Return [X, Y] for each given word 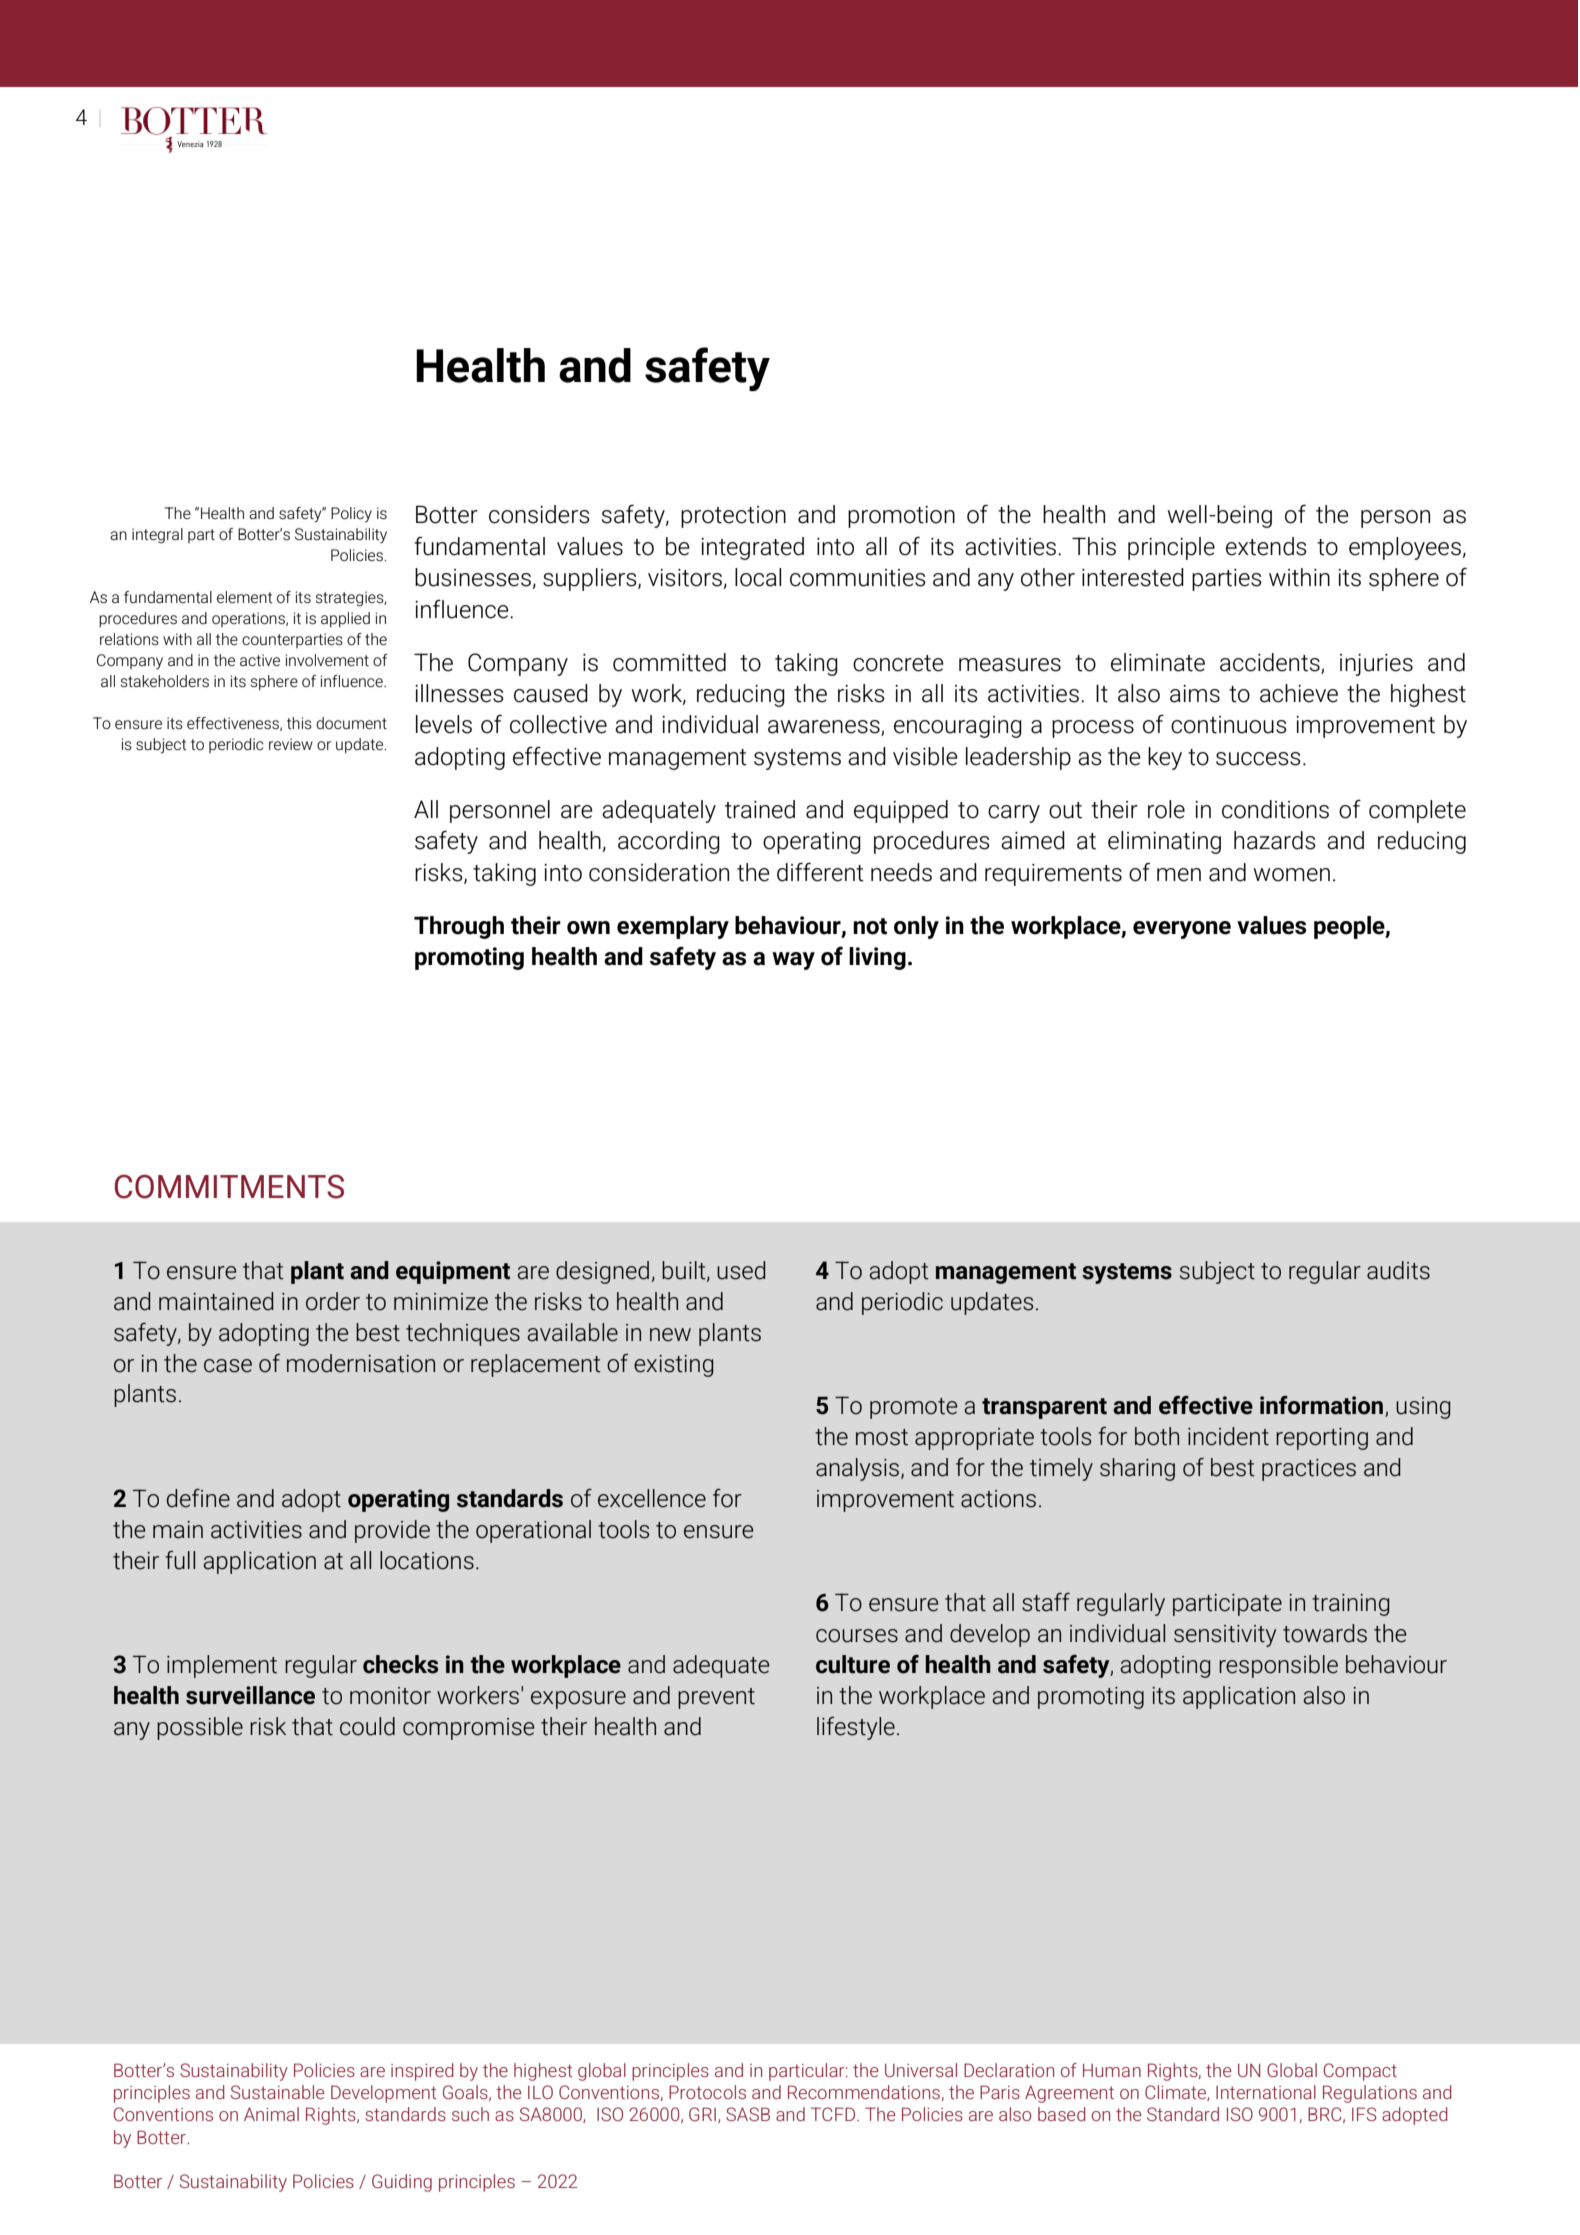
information [1323, 1406]
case [228, 1366]
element [245, 597]
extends [1266, 546]
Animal [271, 2114]
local [758, 577]
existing [673, 1366]
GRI [702, 2114]
